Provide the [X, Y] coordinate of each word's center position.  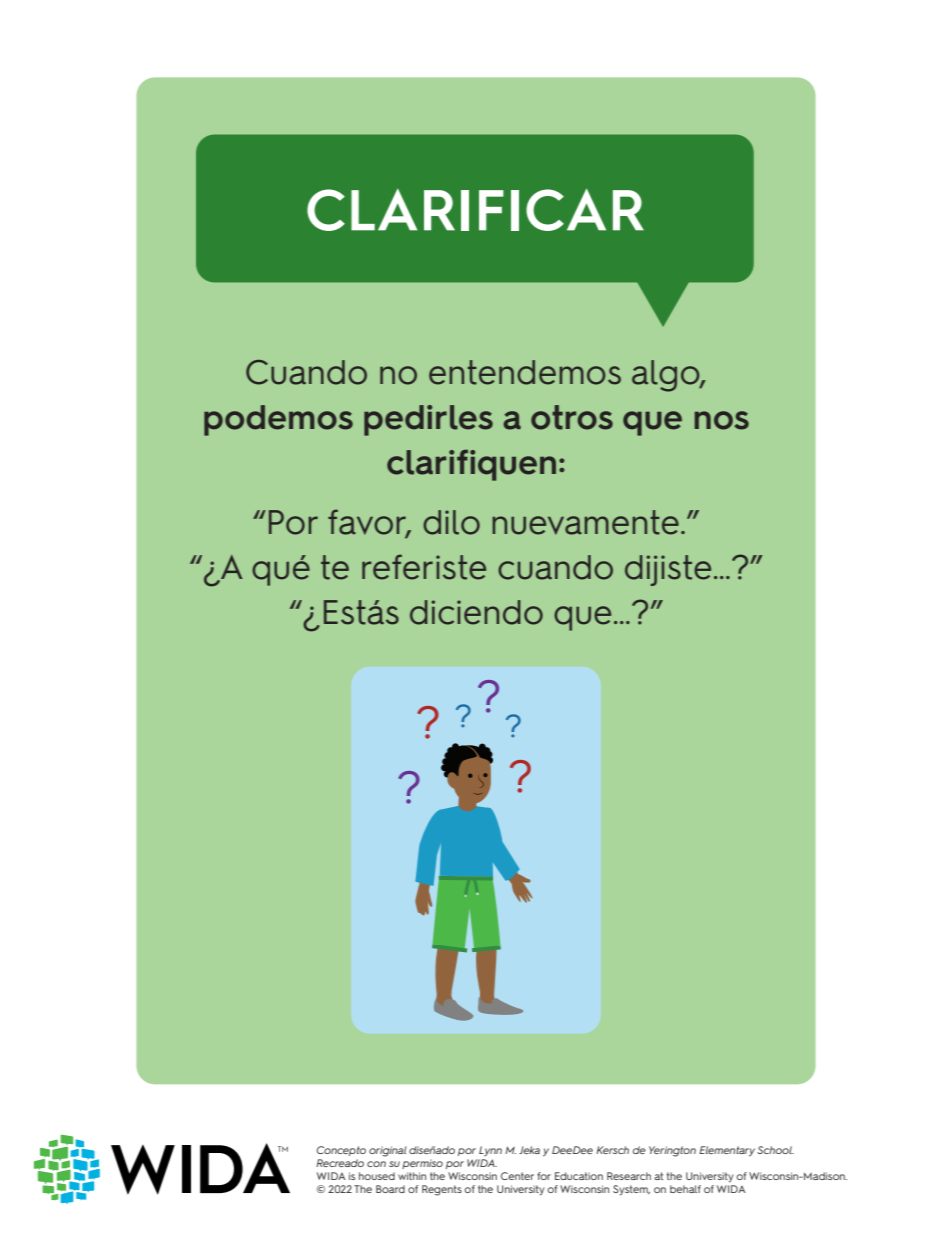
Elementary [727, 1151]
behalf [685, 1189]
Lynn [490, 1151]
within [412, 1176]
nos [722, 420]
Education [579, 1176]
